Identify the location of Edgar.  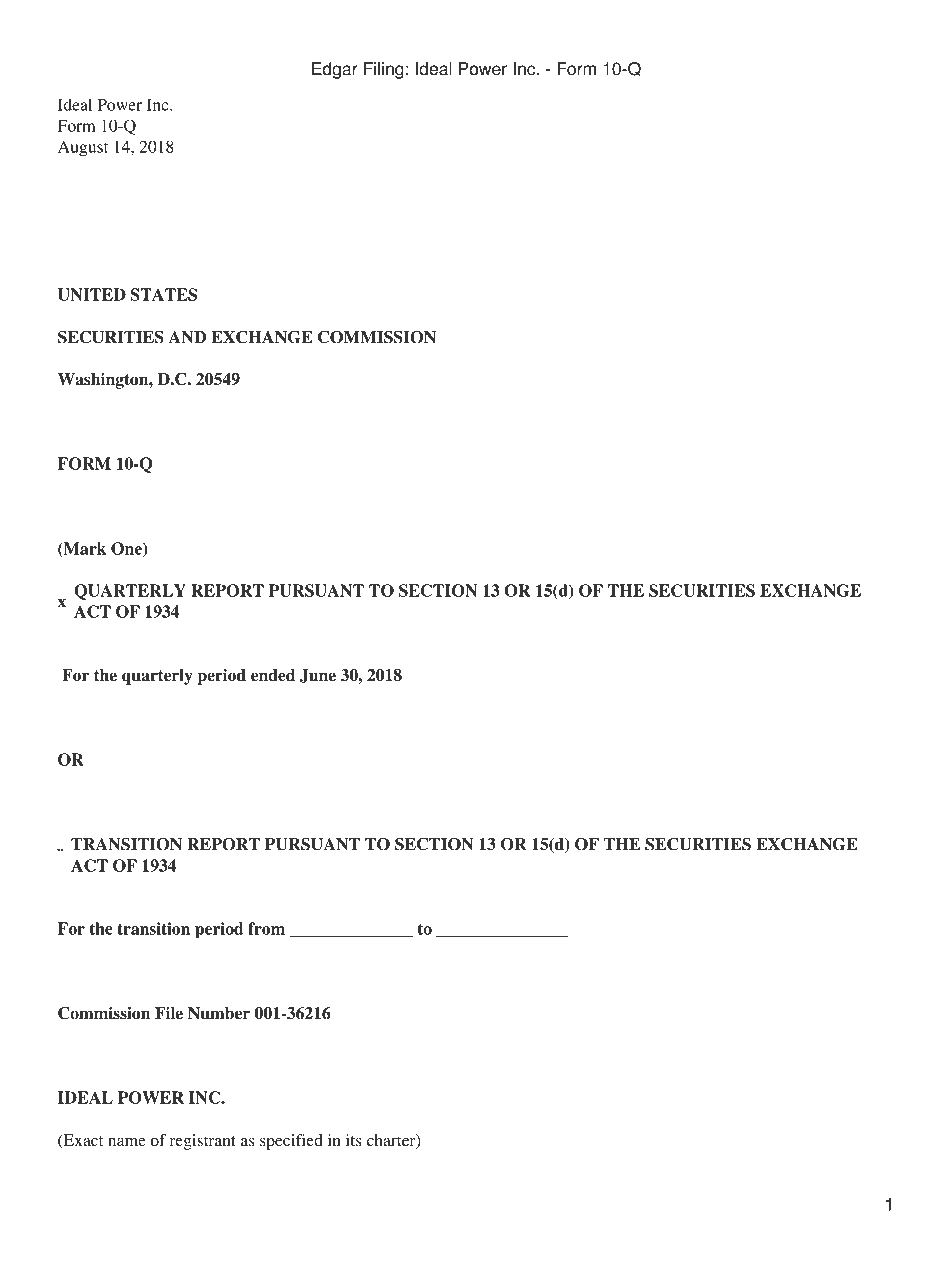
(335, 70).
